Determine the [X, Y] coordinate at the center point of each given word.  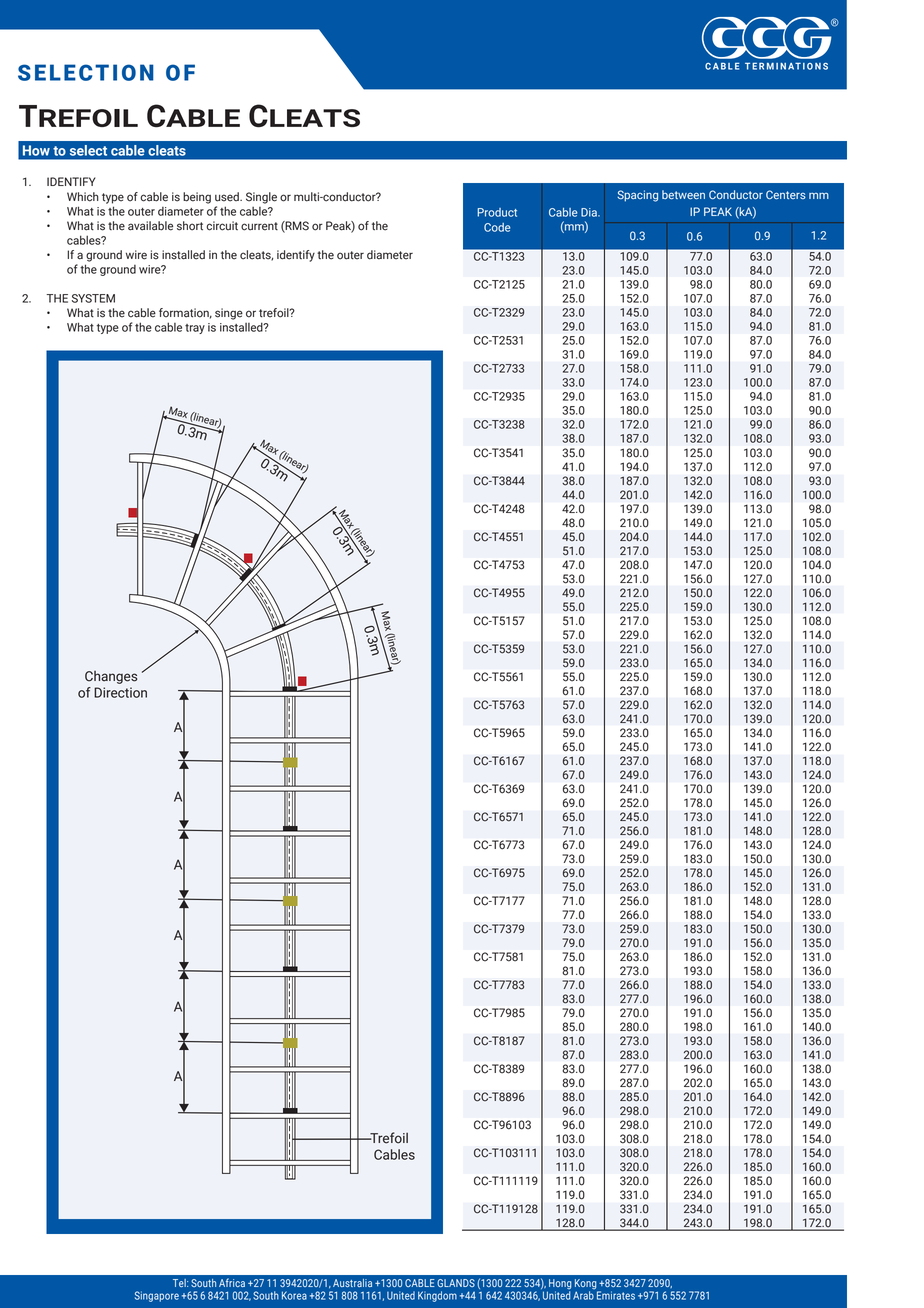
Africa [232, 1282]
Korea [294, 1295]
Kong [586, 1285]
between [683, 194]
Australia [352, 1283]
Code [497, 227]
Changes [111, 677]
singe [229, 314]
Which [83, 197]
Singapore [157, 1296]
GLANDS [456, 1283]
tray [195, 329]
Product [497, 212]
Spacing [637, 196]
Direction [120, 692]
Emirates [616, 1295]
